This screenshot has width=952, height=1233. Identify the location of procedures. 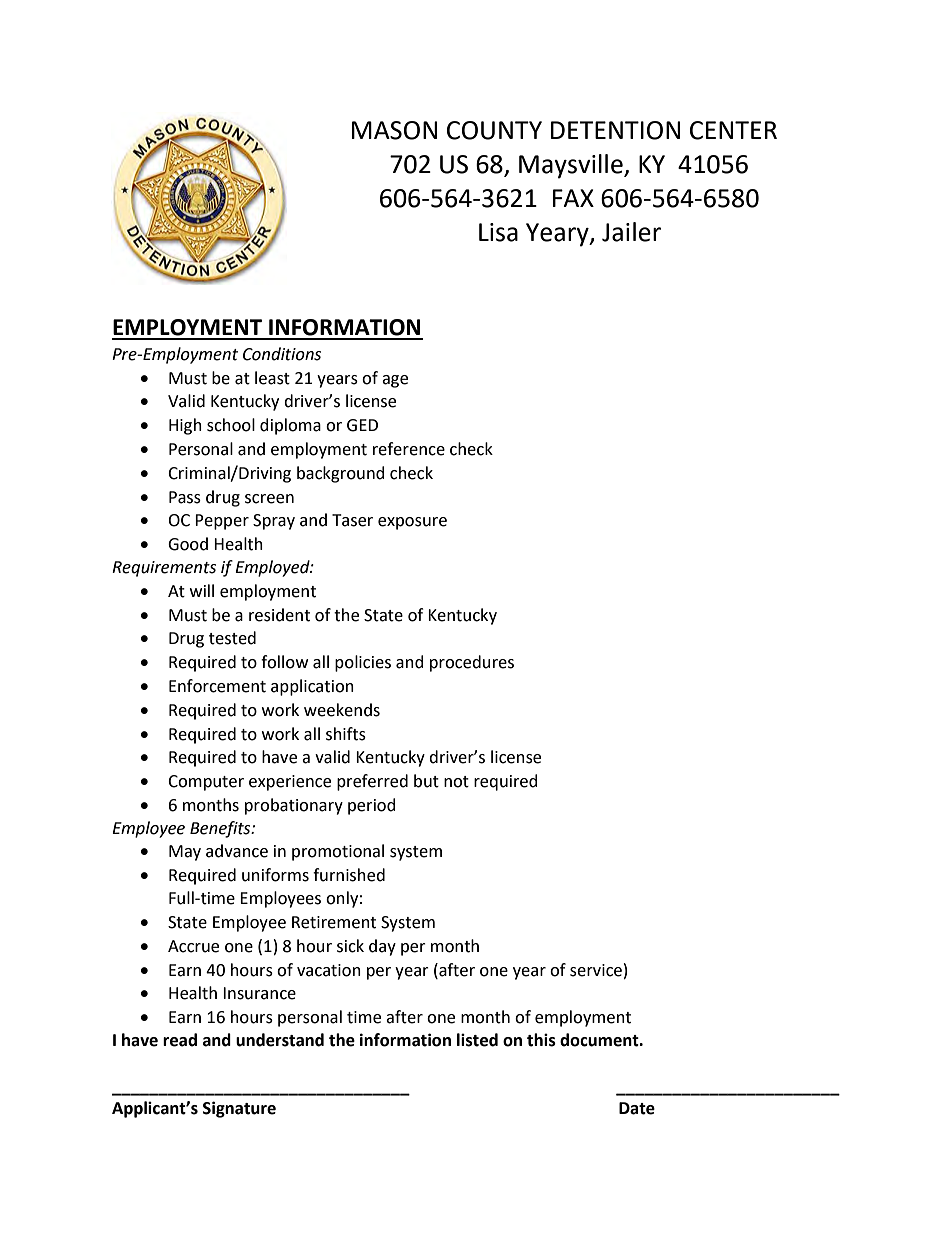
(472, 663).
